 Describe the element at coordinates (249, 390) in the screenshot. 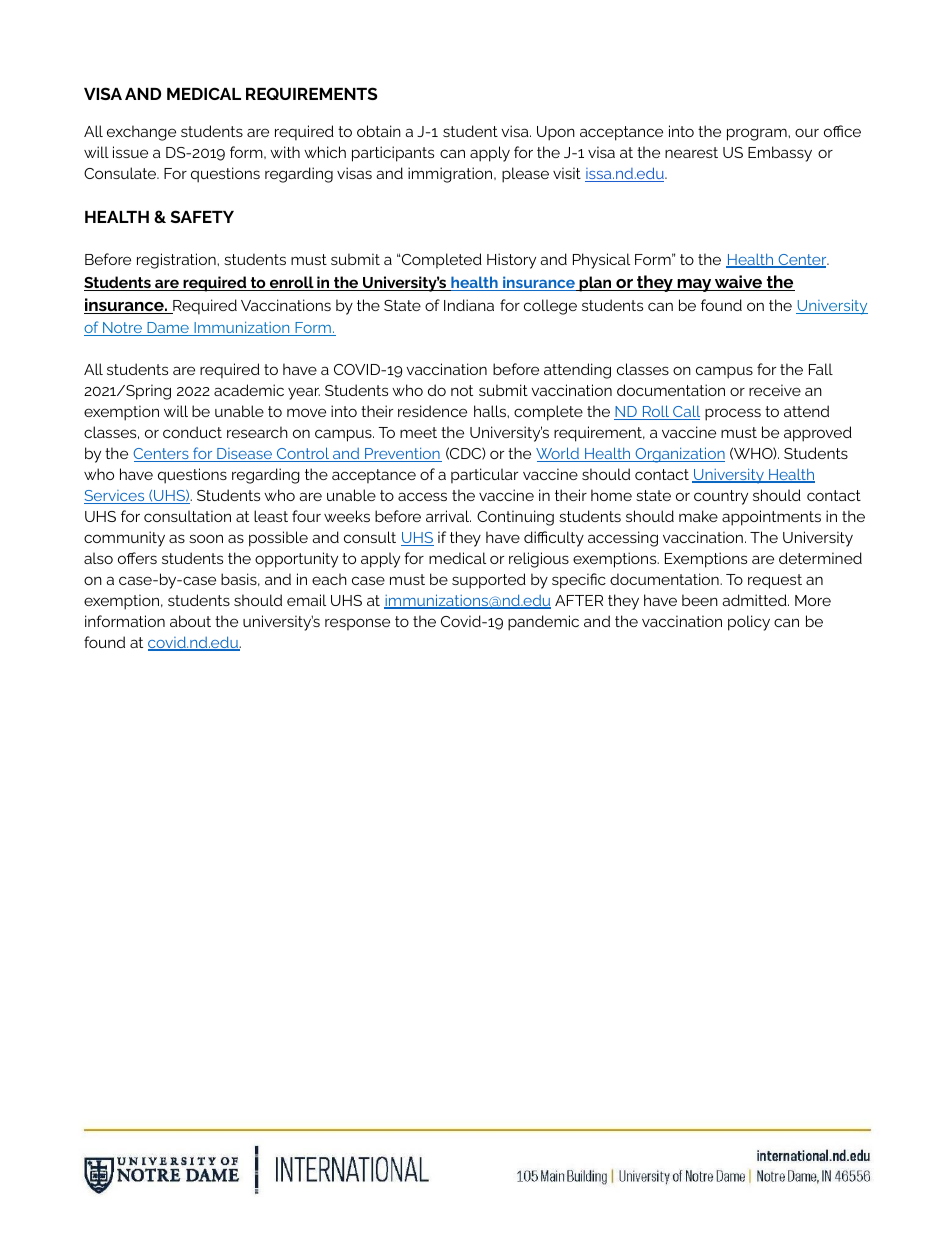

I see `academic` at that location.
